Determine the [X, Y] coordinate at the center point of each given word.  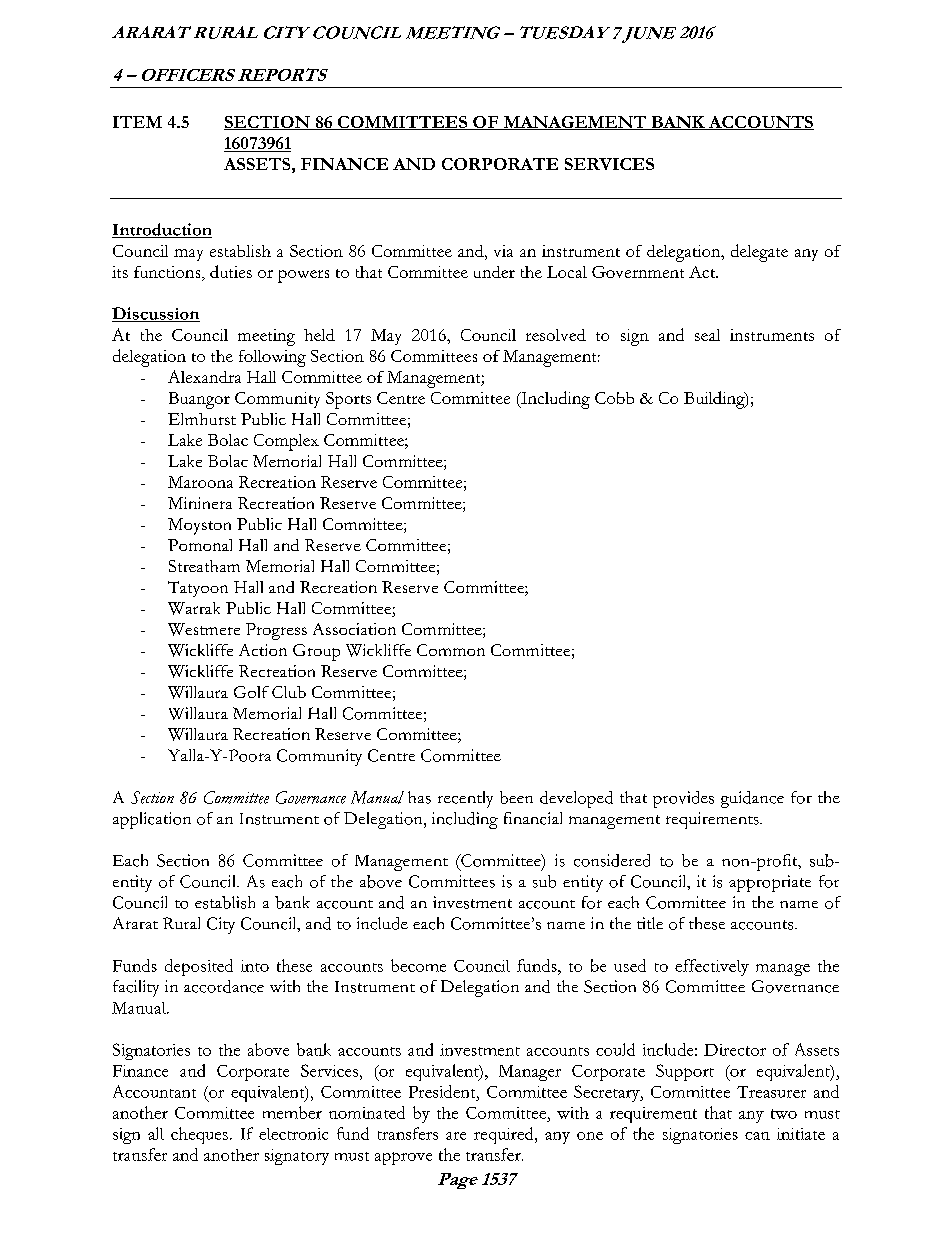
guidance [752, 799]
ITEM [137, 122]
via [503, 251]
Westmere [204, 629]
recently [465, 799]
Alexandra [204, 376]
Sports [348, 400]
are [456, 1136]
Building [715, 400]
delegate [759, 253]
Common [451, 650]
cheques [199, 1135]
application [152, 820]
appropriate [770, 883]
